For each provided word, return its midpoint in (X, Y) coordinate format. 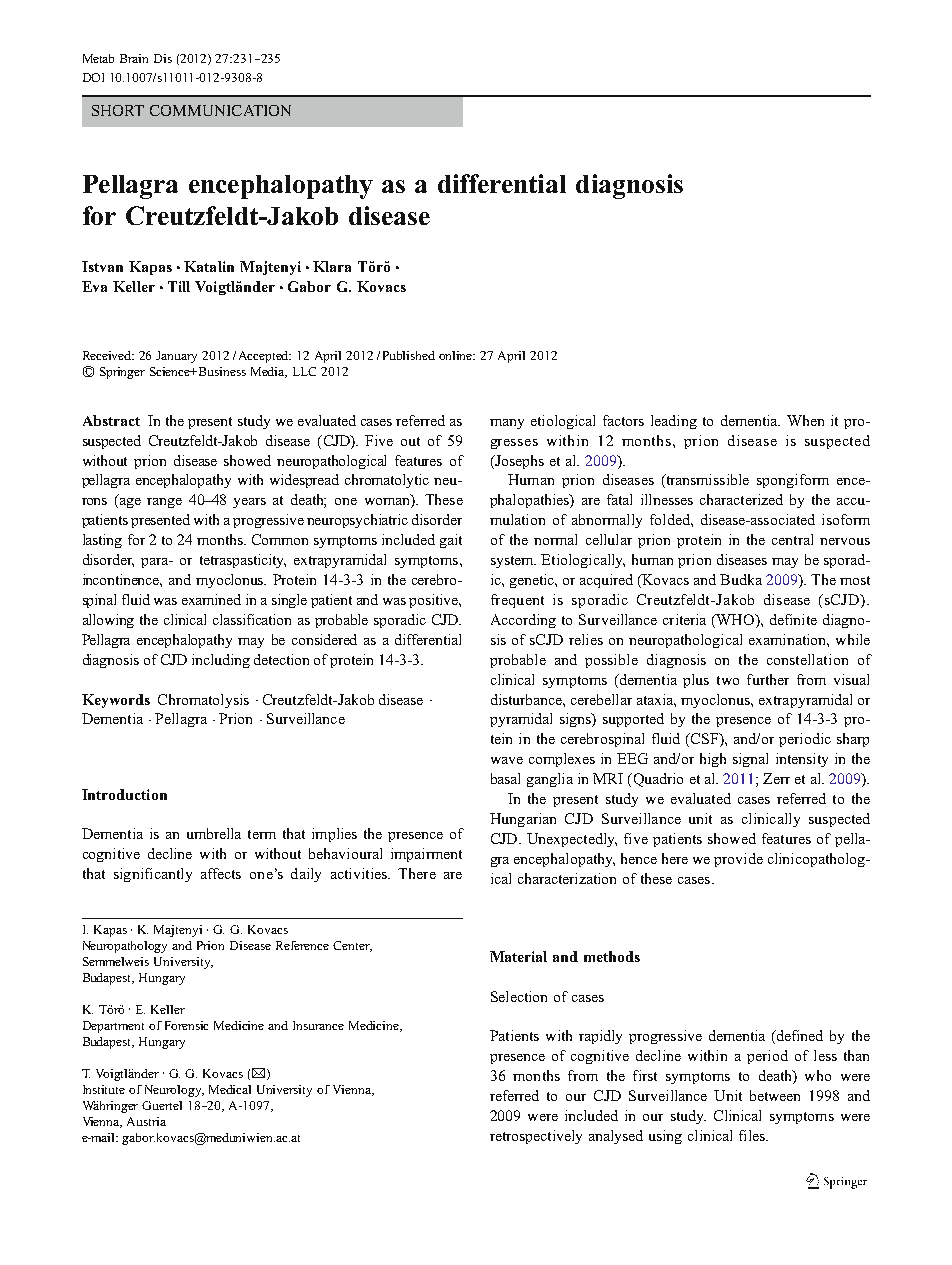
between (775, 1095)
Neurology (174, 1091)
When (805, 420)
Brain (134, 58)
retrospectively (536, 1137)
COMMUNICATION (220, 110)
